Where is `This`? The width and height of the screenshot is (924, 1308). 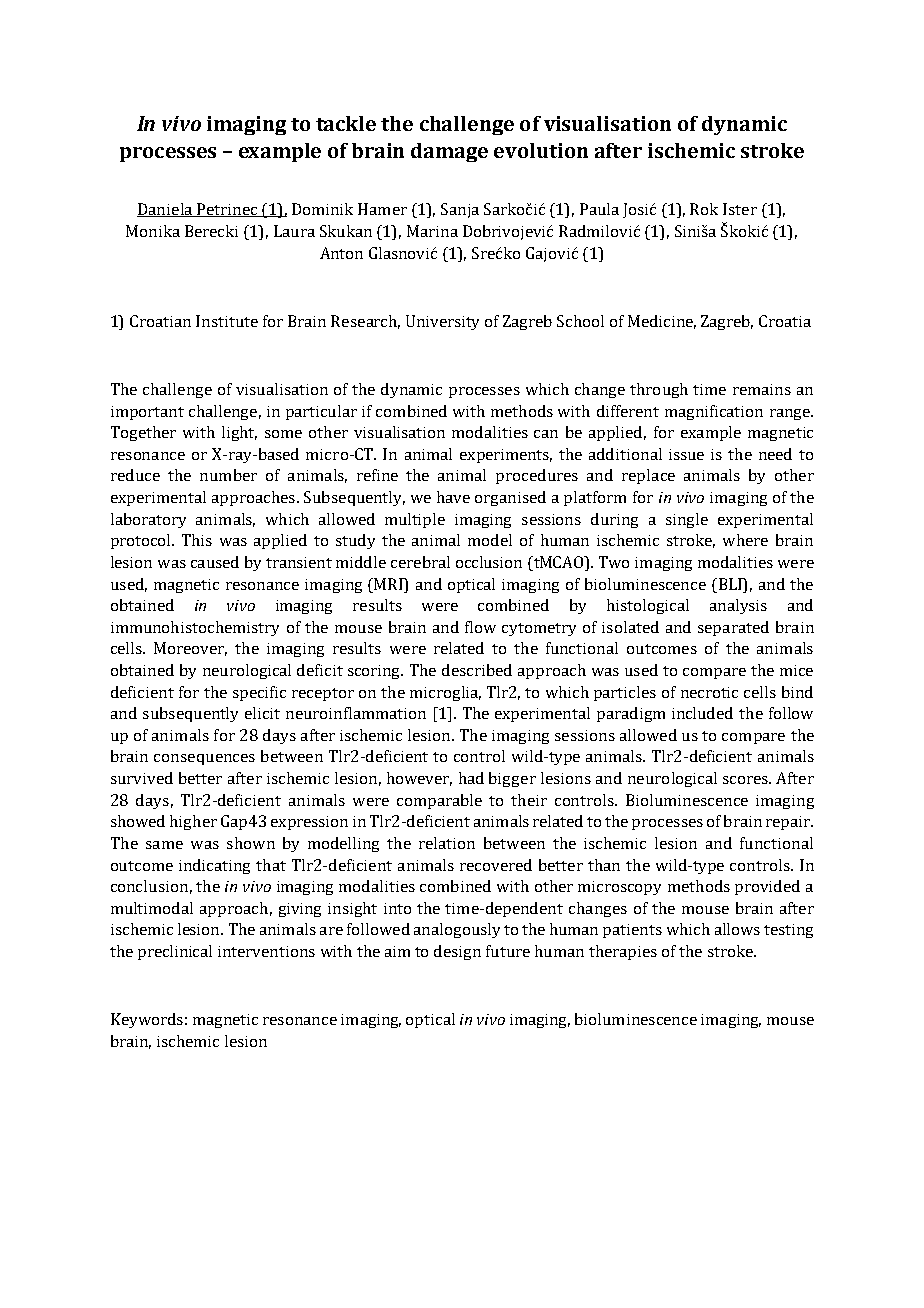 This is located at coordinates (197, 540).
